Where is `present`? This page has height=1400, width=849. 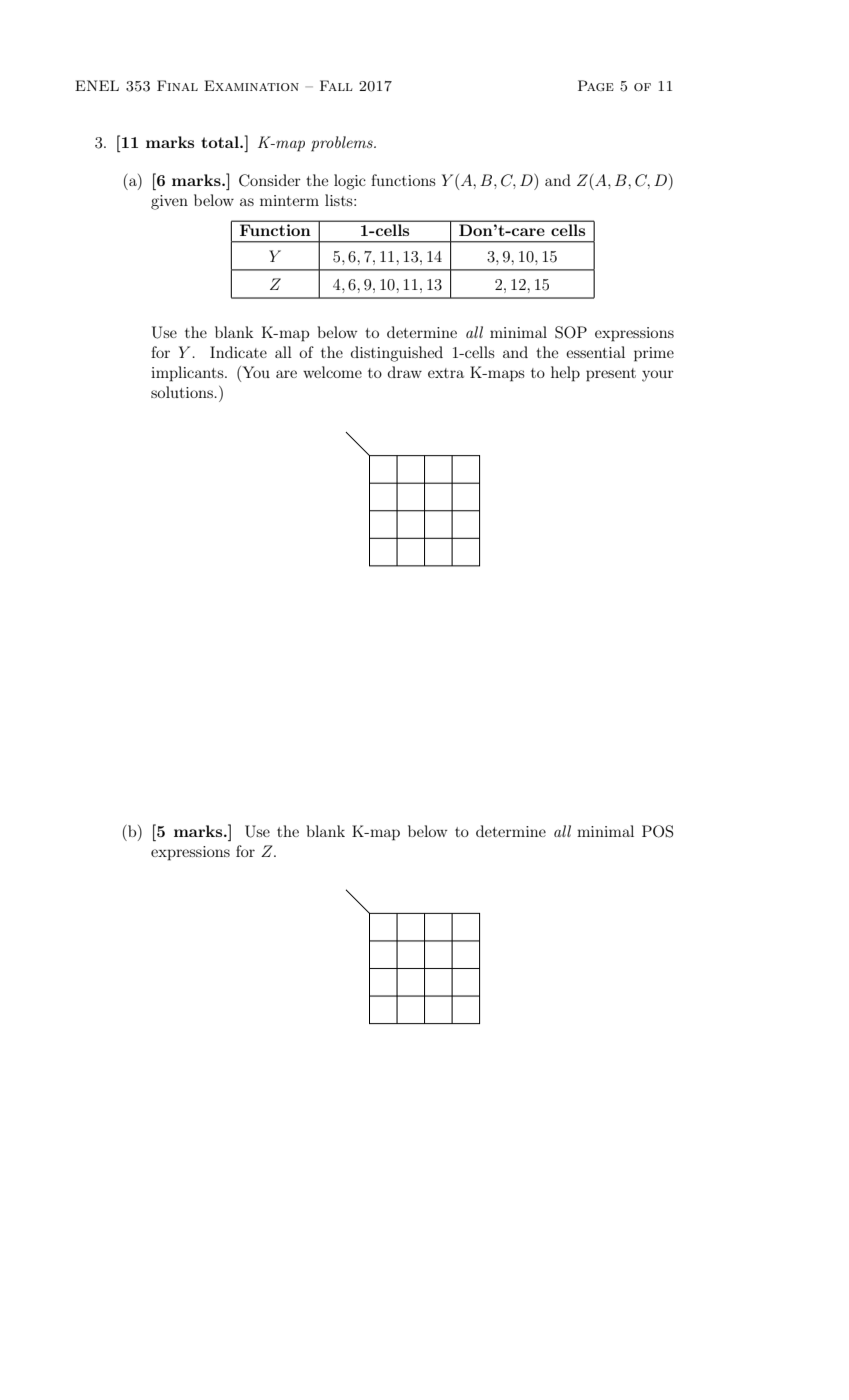 present is located at coordinates (611, 375).
